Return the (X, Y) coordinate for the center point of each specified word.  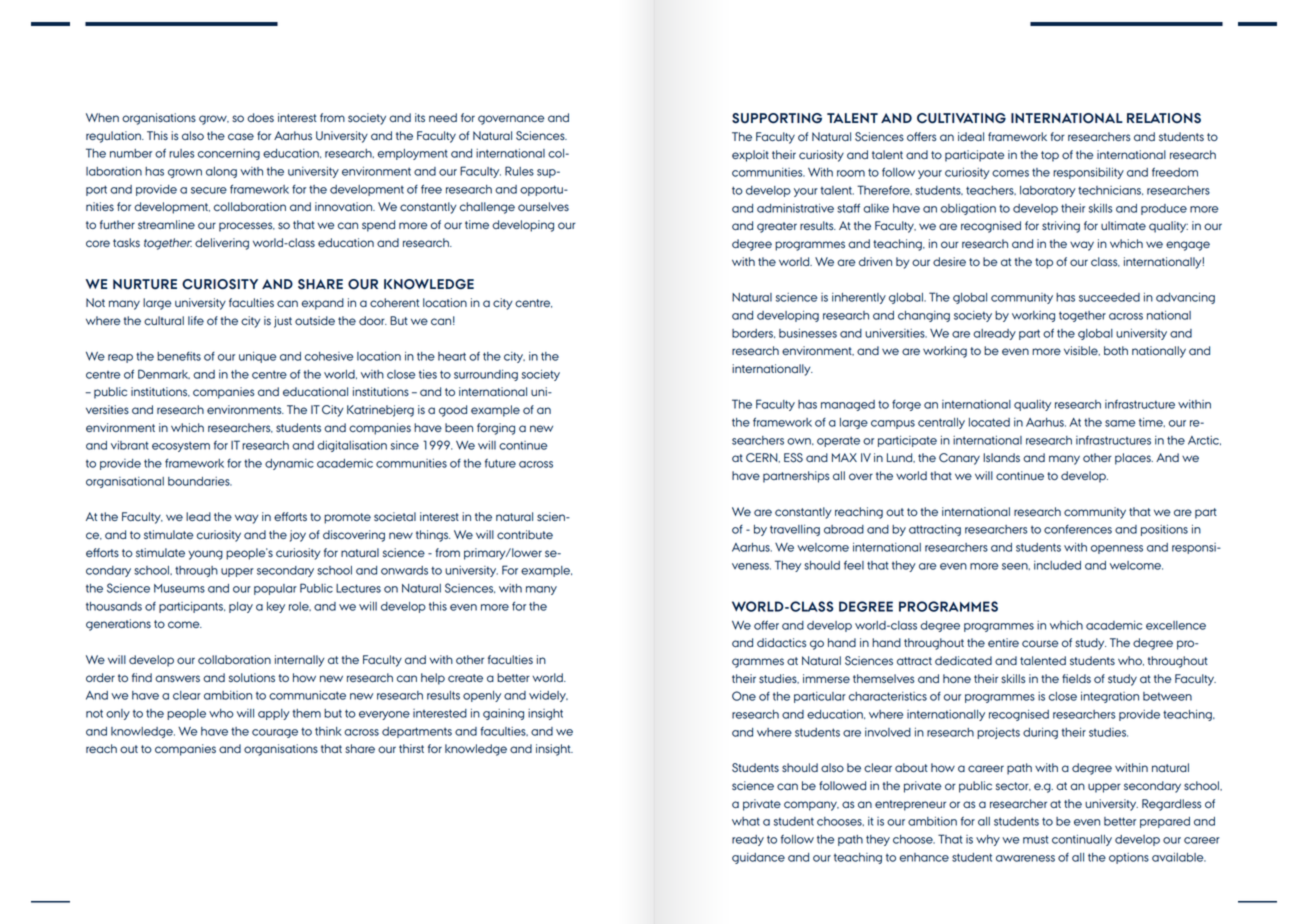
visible (1082, 351)
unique (257, 357)
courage (275, 733)
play (241, 607)
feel (854, 565)
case (241, 136)
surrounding (486, 375)
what (746, 821)
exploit (750, 156)
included (1057, 565)
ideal (971, 136)
